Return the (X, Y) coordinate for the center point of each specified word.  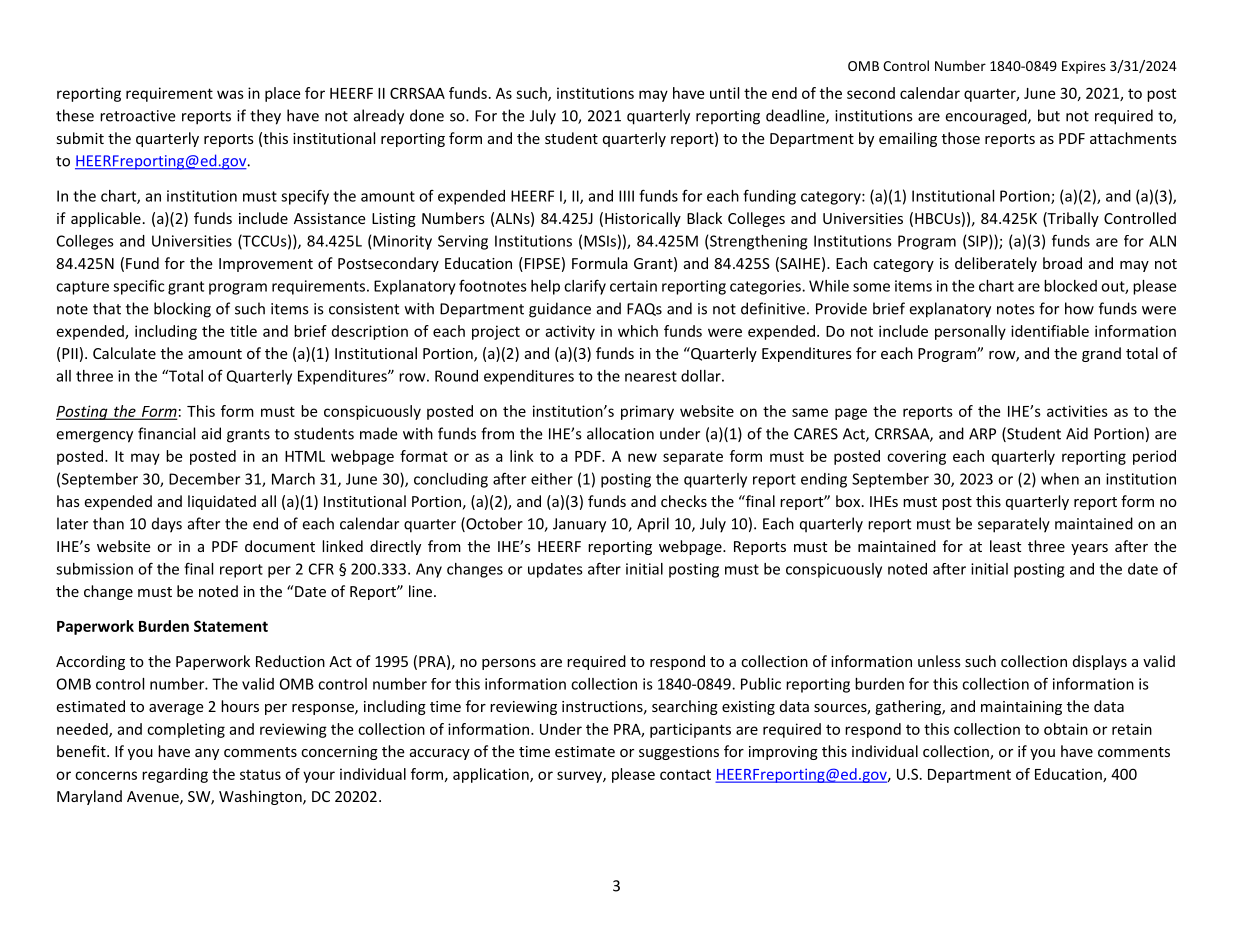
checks (684, 501)
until (724, 93)
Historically (643, 219)
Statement (231, 626)
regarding (175, 775)
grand (1101, 354)
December (204, 479)
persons (509, 664)
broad (1062, 263)
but (1049, 115)
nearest (651, 376)
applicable (106, 219)
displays (1100, 662)
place (282, 94)
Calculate (124, 353)
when (1060, 479)
